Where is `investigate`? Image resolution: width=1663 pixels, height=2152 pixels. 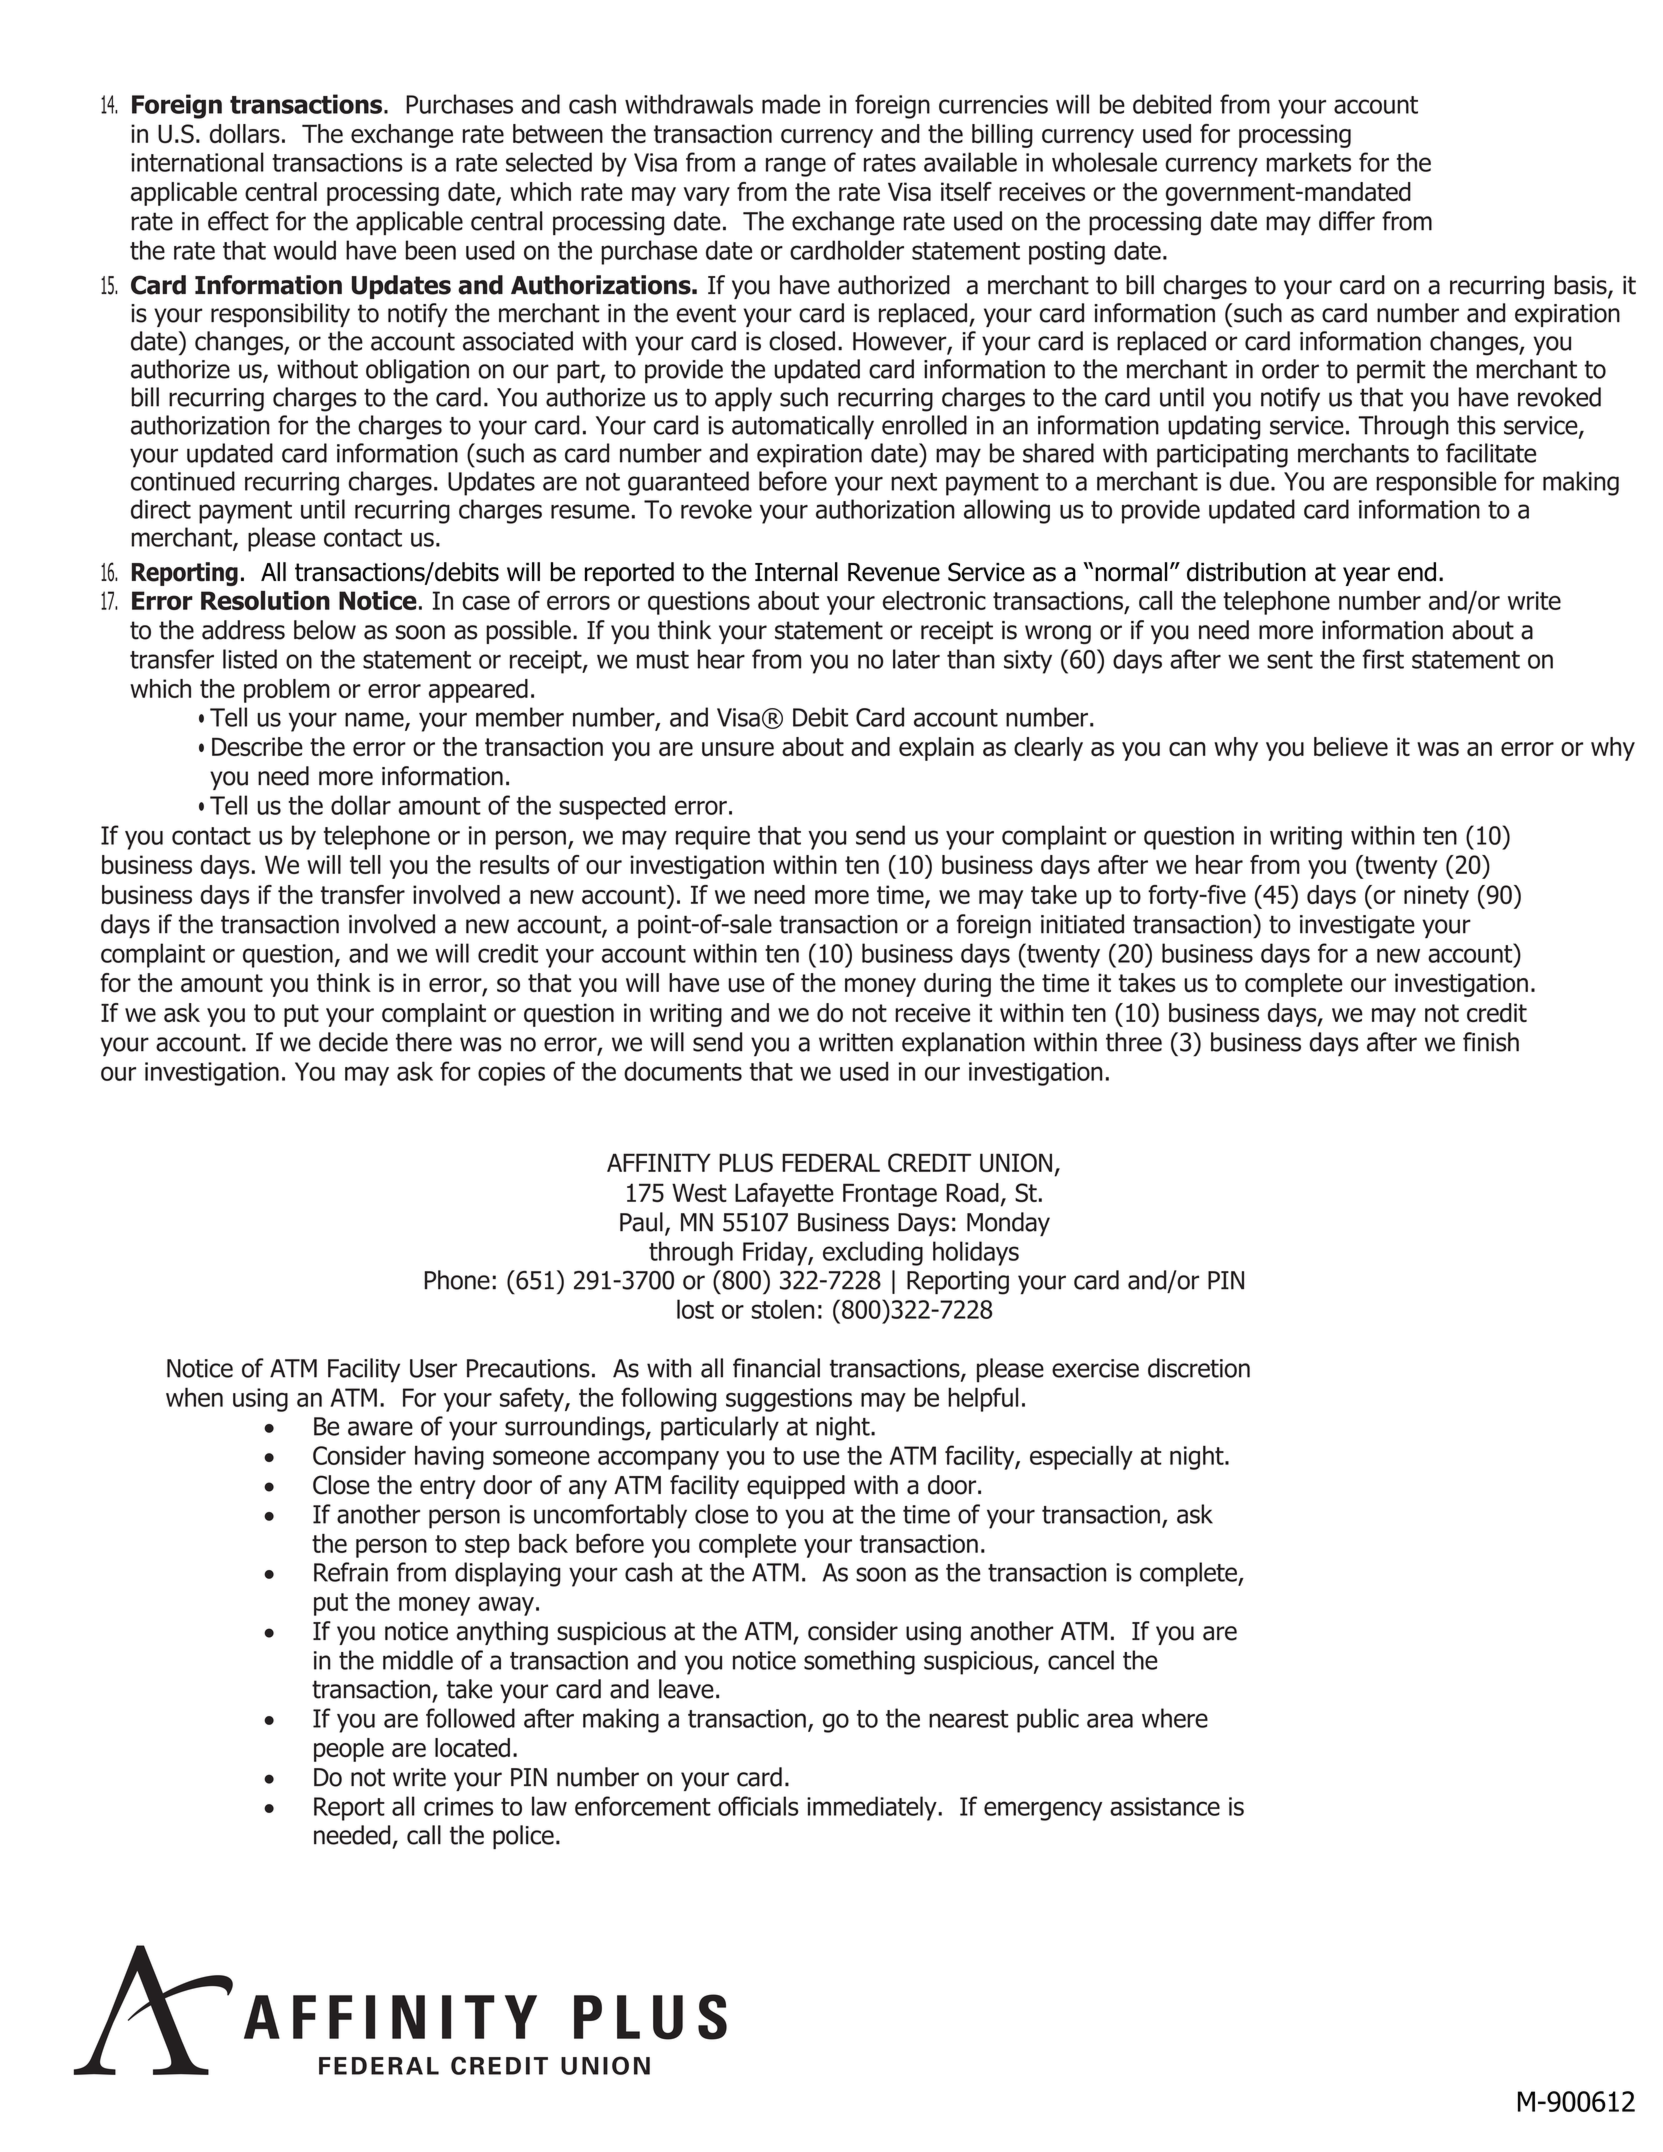 investigate is located at coordinates (1357, 927).
